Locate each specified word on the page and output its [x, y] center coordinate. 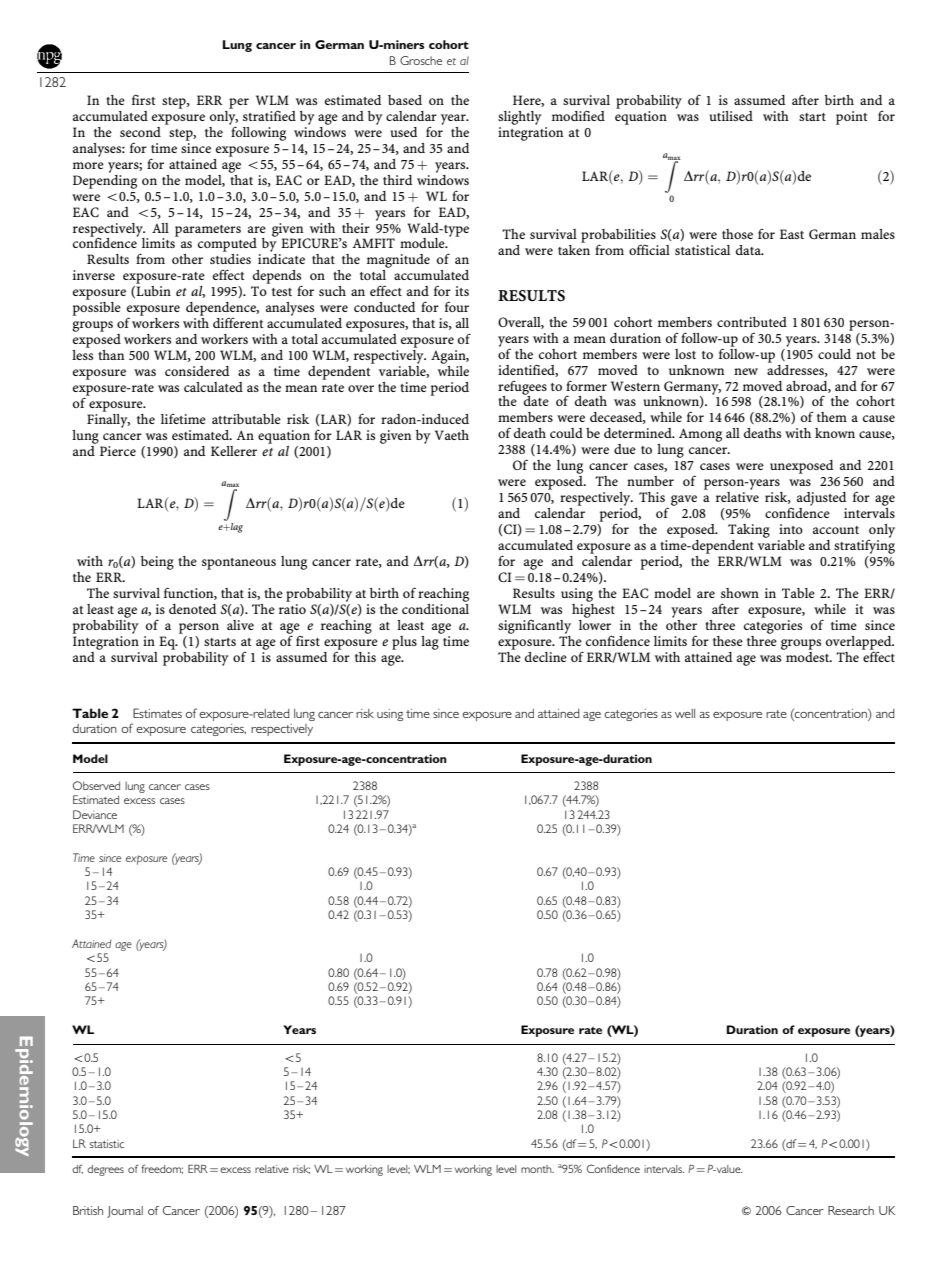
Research [851, 1210]
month [537, 1169]
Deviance [95, 814]
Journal [125, 1212]
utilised [731, 116]
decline [546, 657]
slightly [520, 118]
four [457, 306]
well [685, 713]
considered [197, 371]
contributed [752, 322]
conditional [435, 607]
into [791, 529]
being [157, 563]
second [140, 132]
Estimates [157, 713]
